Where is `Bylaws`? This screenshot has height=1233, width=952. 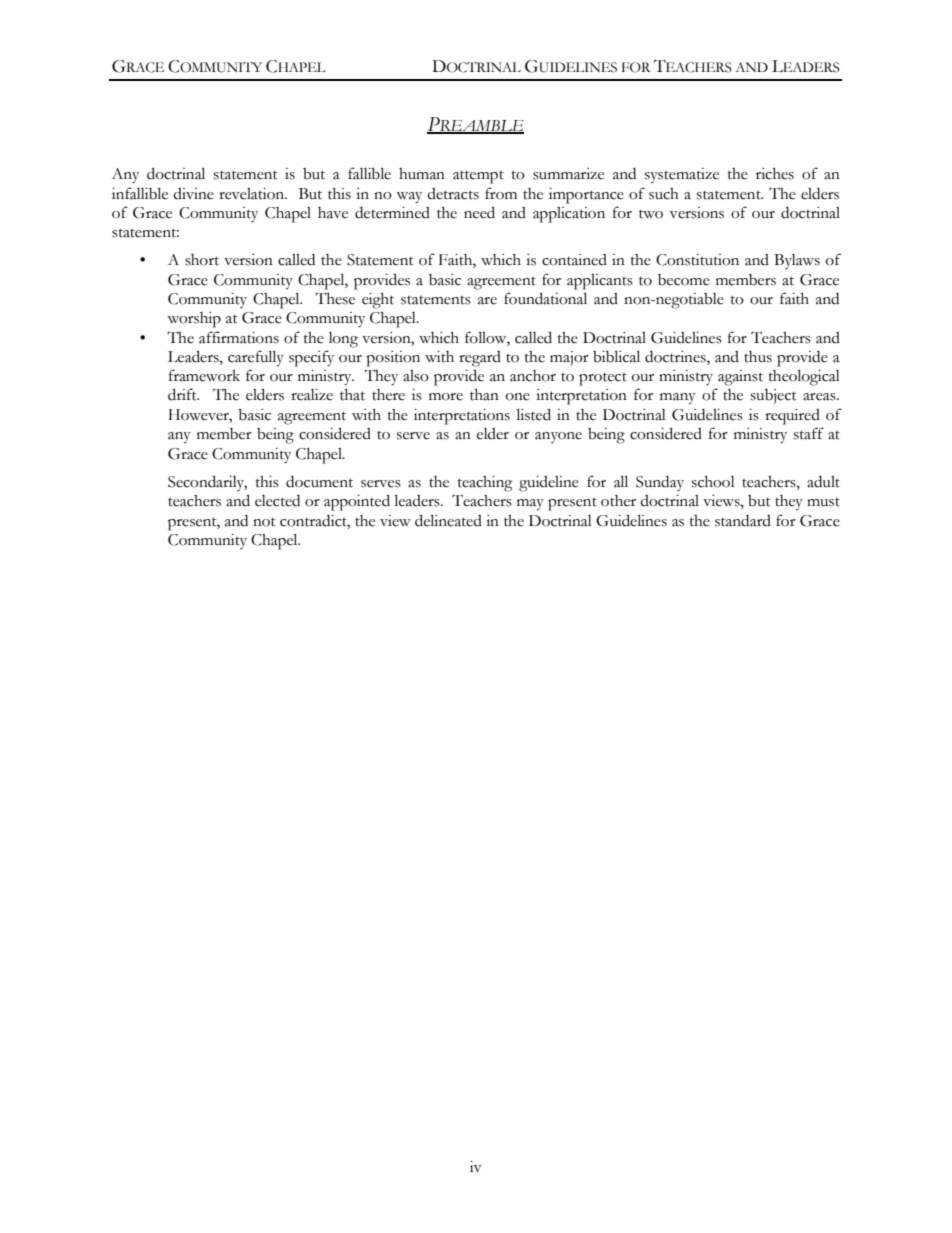 Bylaws is located at coordinates (797, 261).
